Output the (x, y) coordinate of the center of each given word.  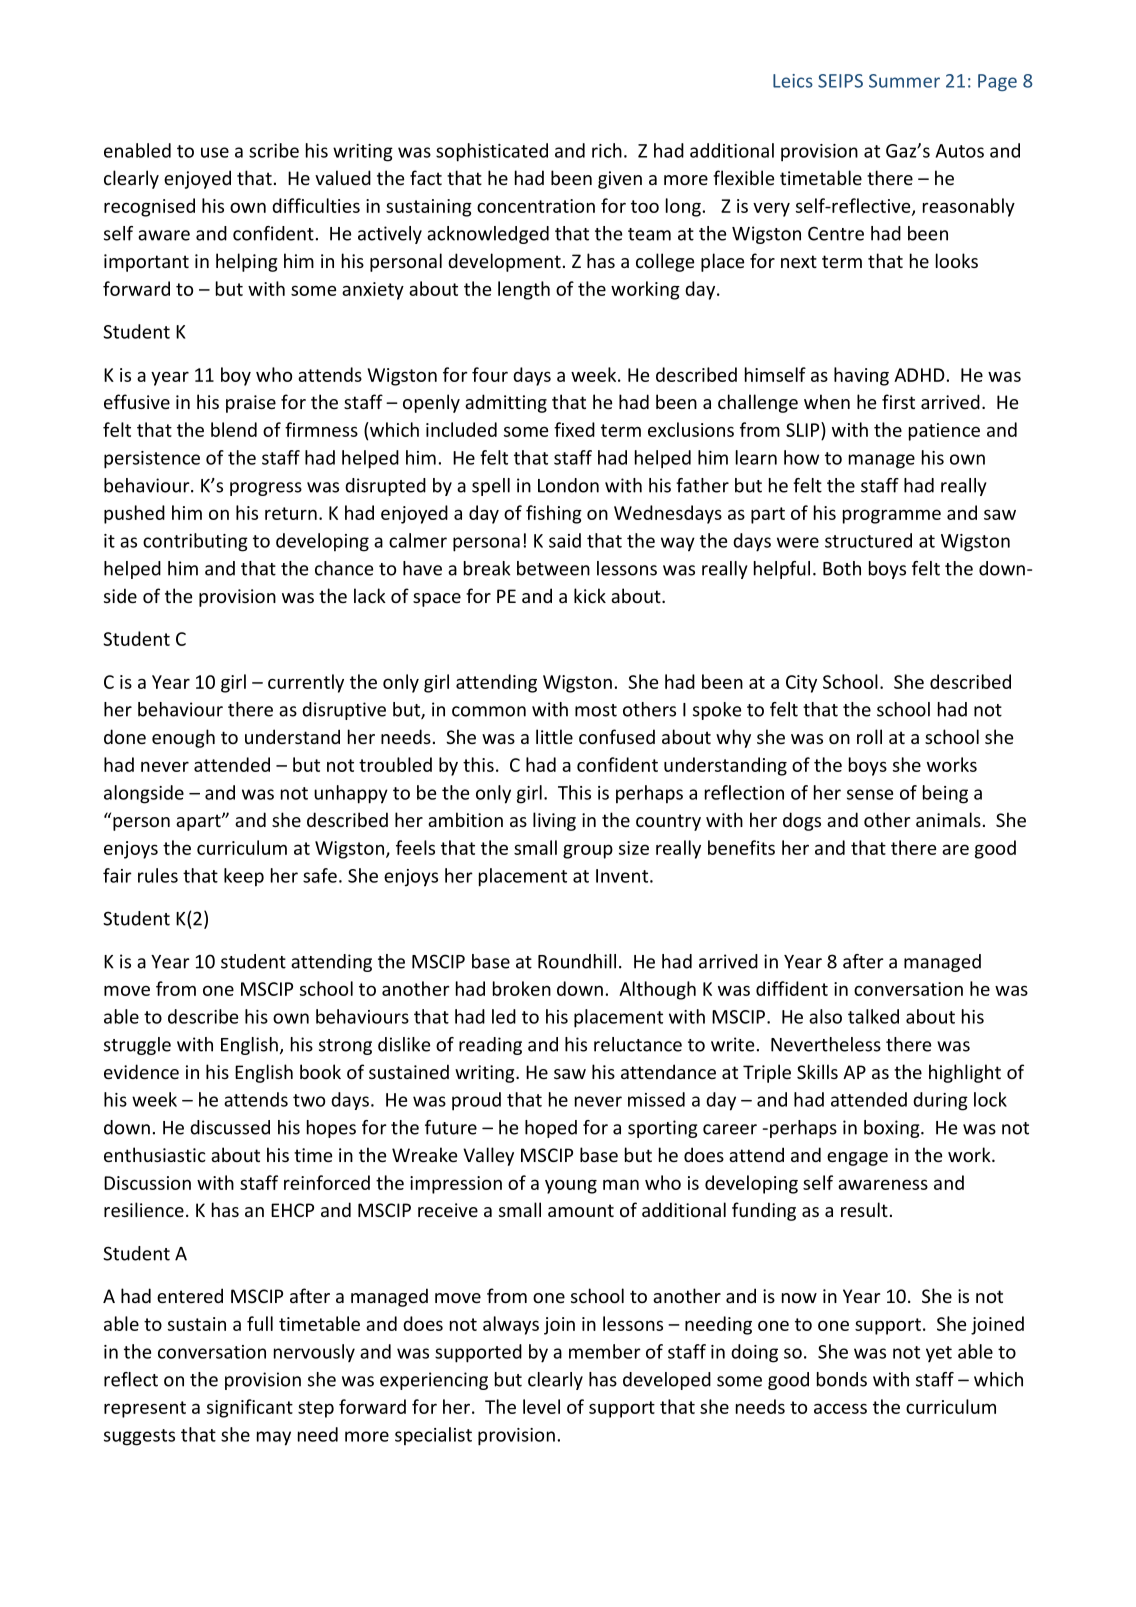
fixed (574, 429)
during (940, 1101)
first (898, 401)
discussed (230, 1127)
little (554, 736)
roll (869, 736)
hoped (551, 1129)
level (541, 1406)
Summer (904, 81)
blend (234, 429)
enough (183, 738)
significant (250, 1408)
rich (607, 150)
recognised (149, 207)
